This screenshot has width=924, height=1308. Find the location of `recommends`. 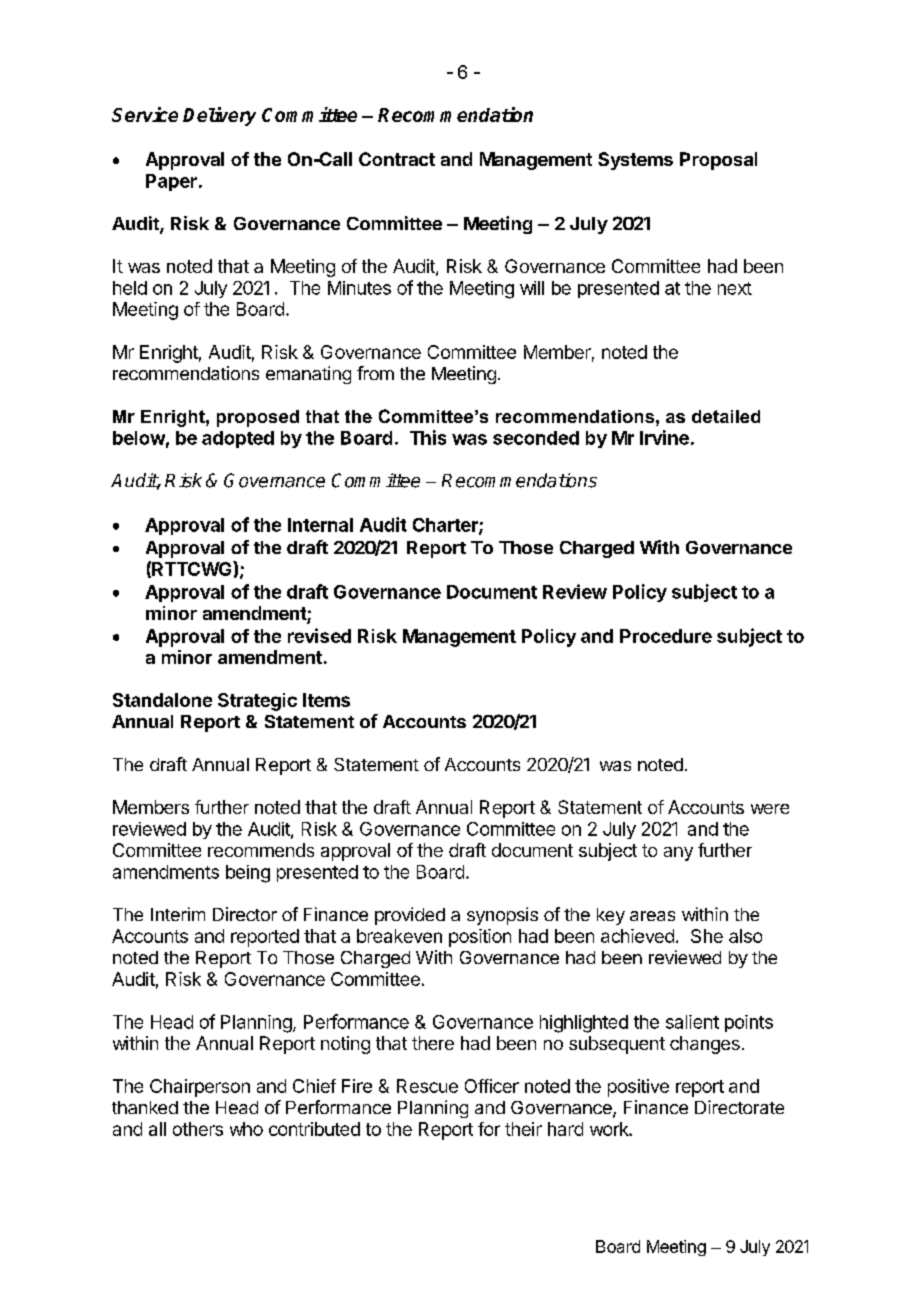

recommends is located at coordinates (261, 850).
